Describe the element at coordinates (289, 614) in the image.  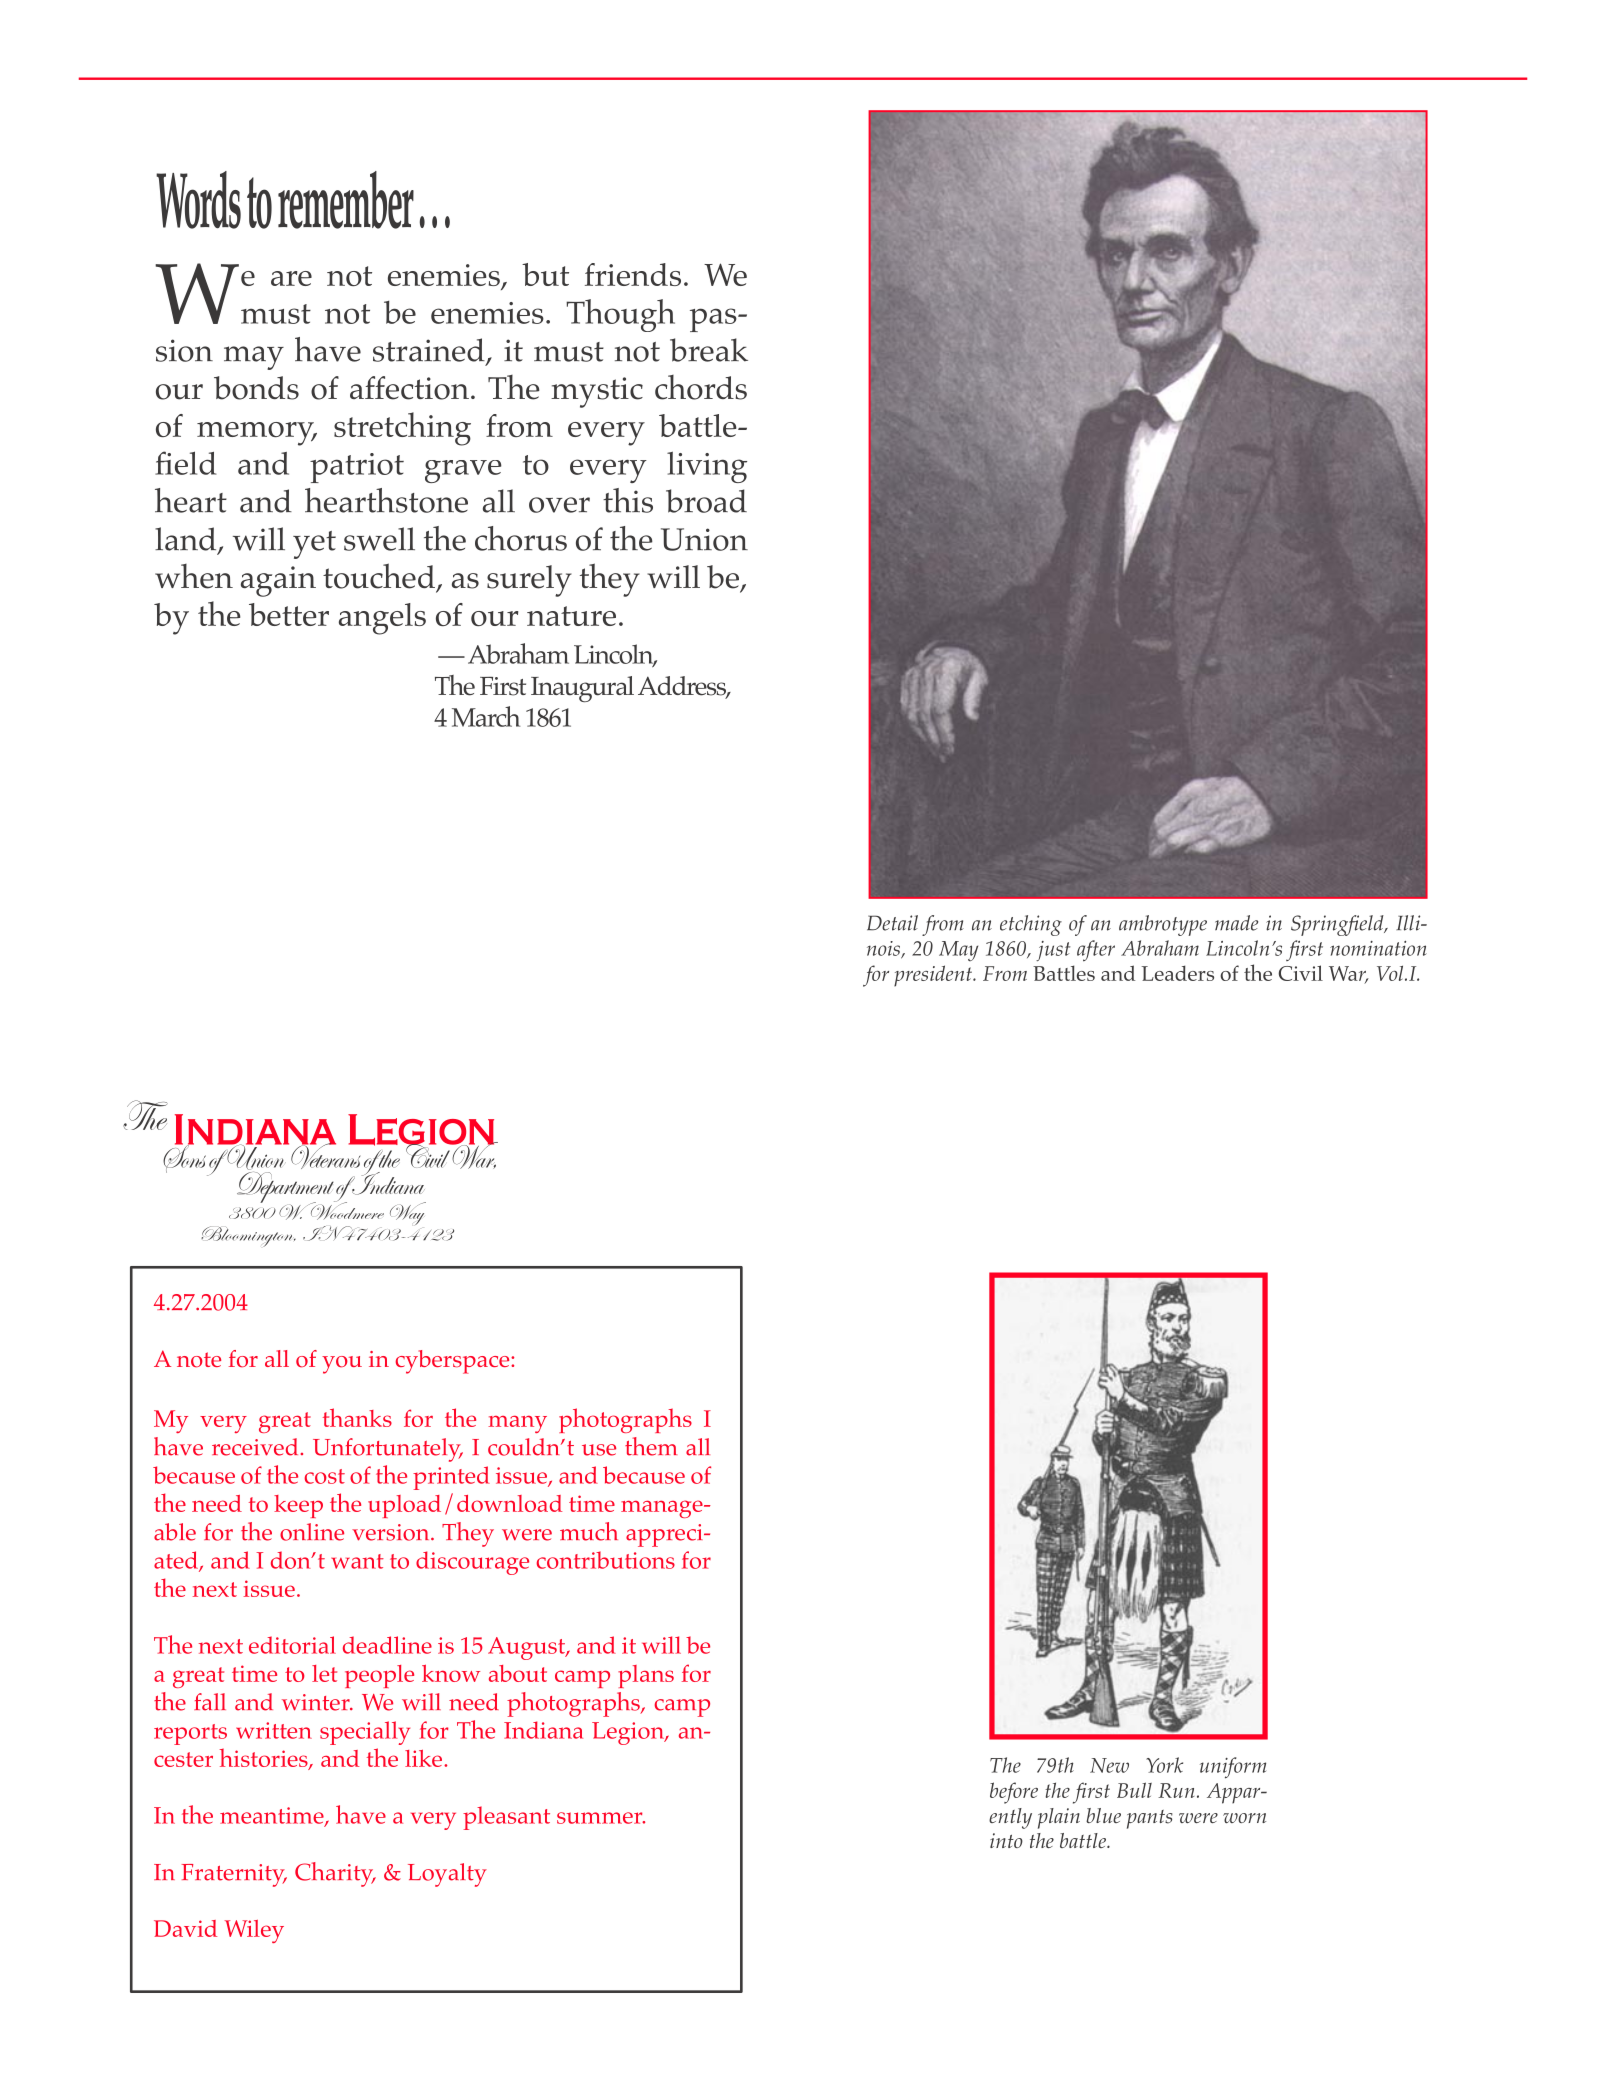
I see `better` at that location.
